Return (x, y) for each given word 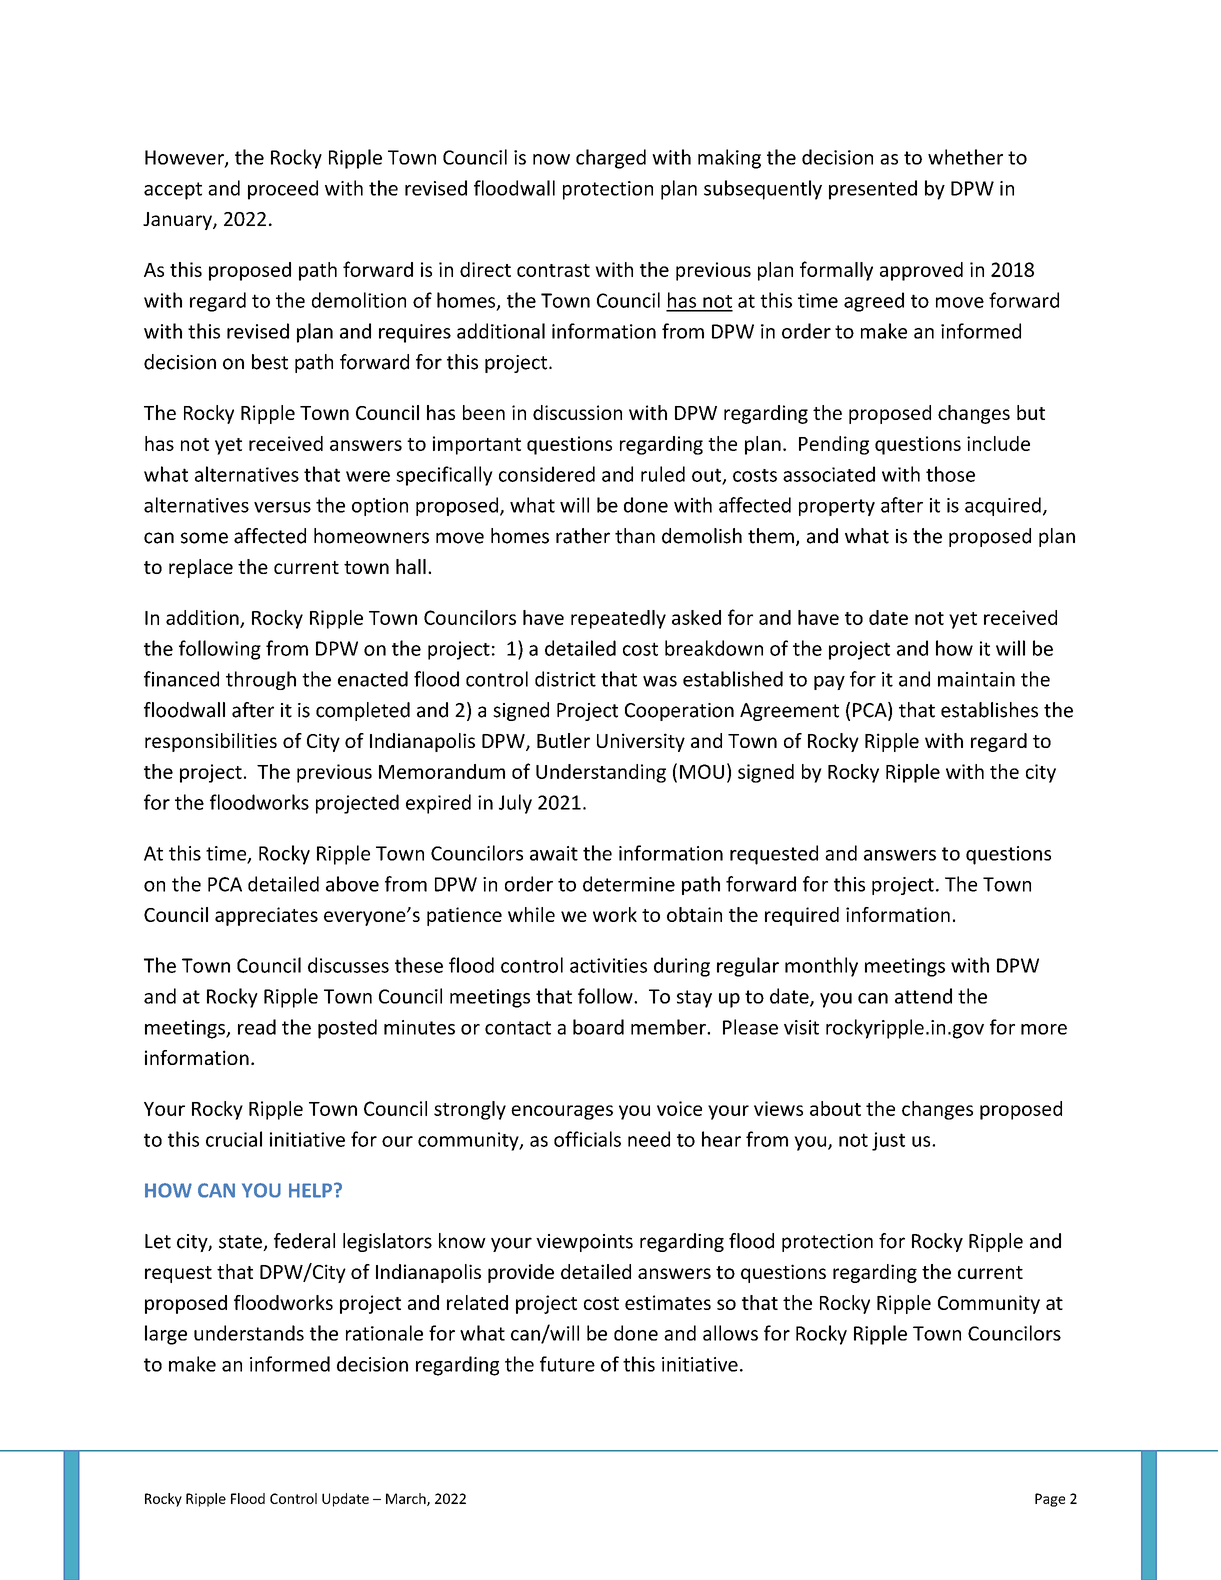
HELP (310, 1190)
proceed (283, 190)
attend (923, 996)
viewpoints (584, 1243)
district (565, 679)
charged (611, 159)
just (888, 1141)
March (407, 1499)
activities (608, 965)
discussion (577, 412)
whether (965, 157)
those (950, 474)
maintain (976, 679)
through (261, 680)
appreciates (266, 916)
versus (282, 507)
